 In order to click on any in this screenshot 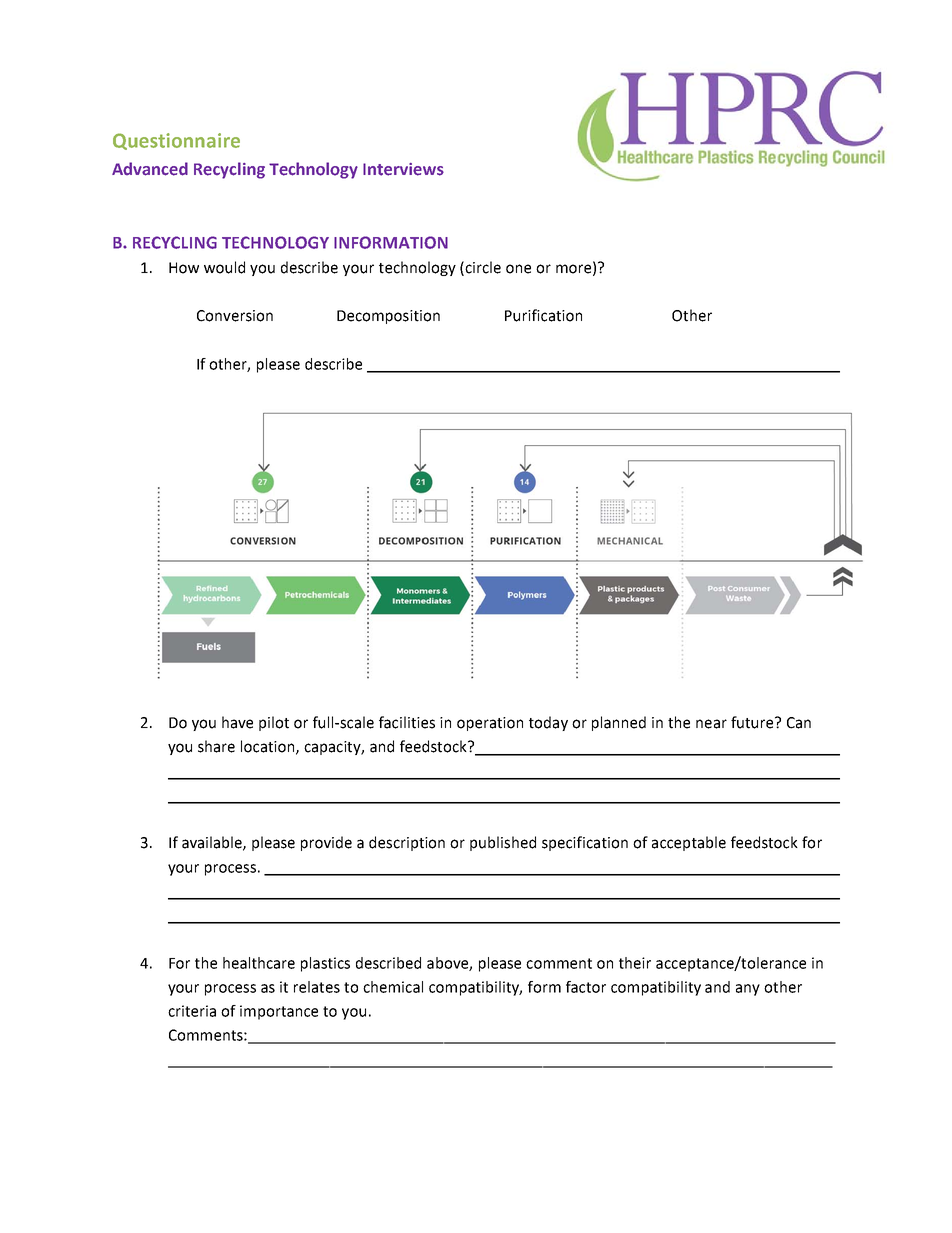, I will do `click(748, 990)`.
